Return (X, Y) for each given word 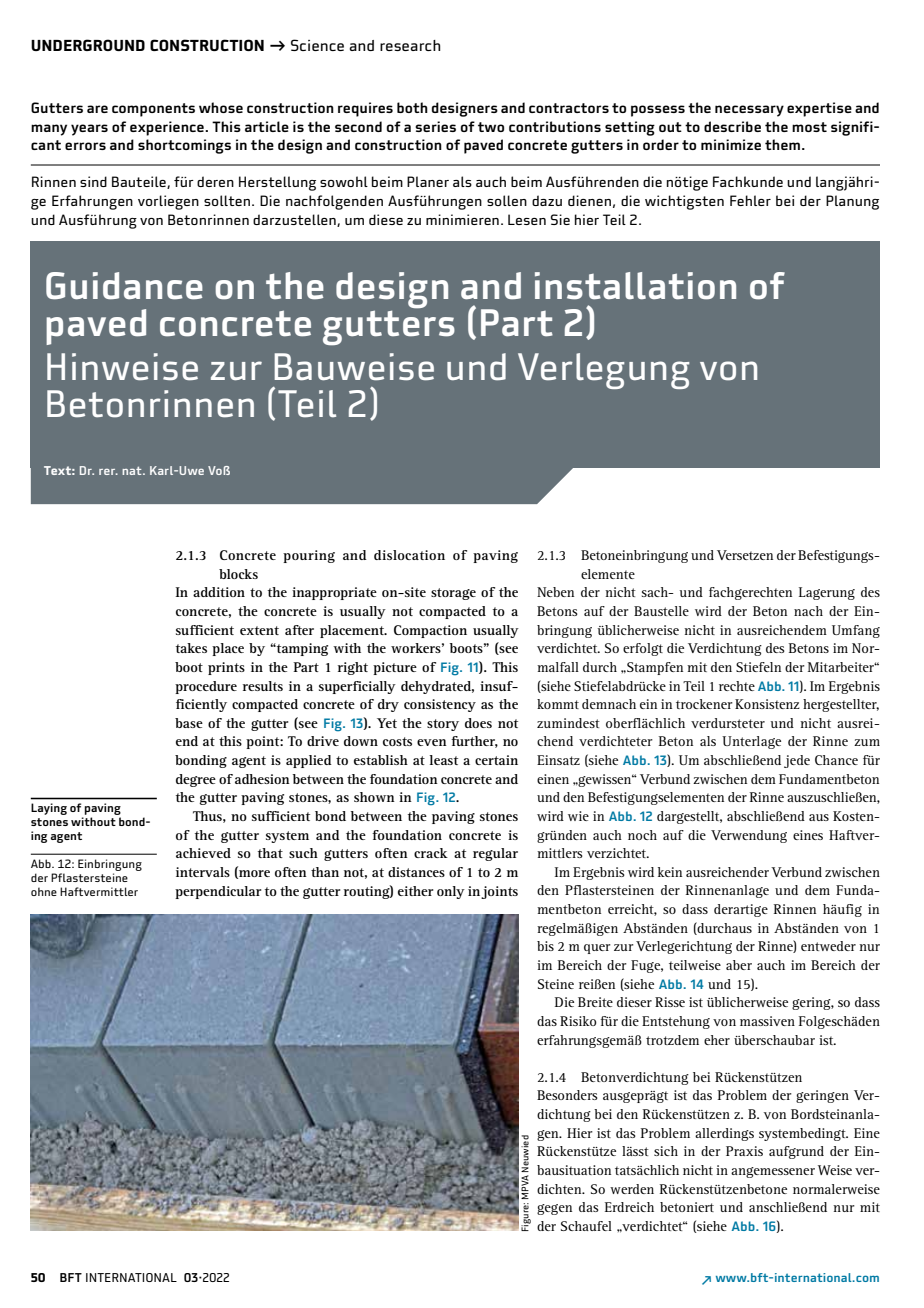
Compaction (430, 631)
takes (191, 648)
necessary (749, 111)
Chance (836, 760)
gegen (554, 1209)
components (153, 110)
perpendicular (218, 892)
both (412, 107)
